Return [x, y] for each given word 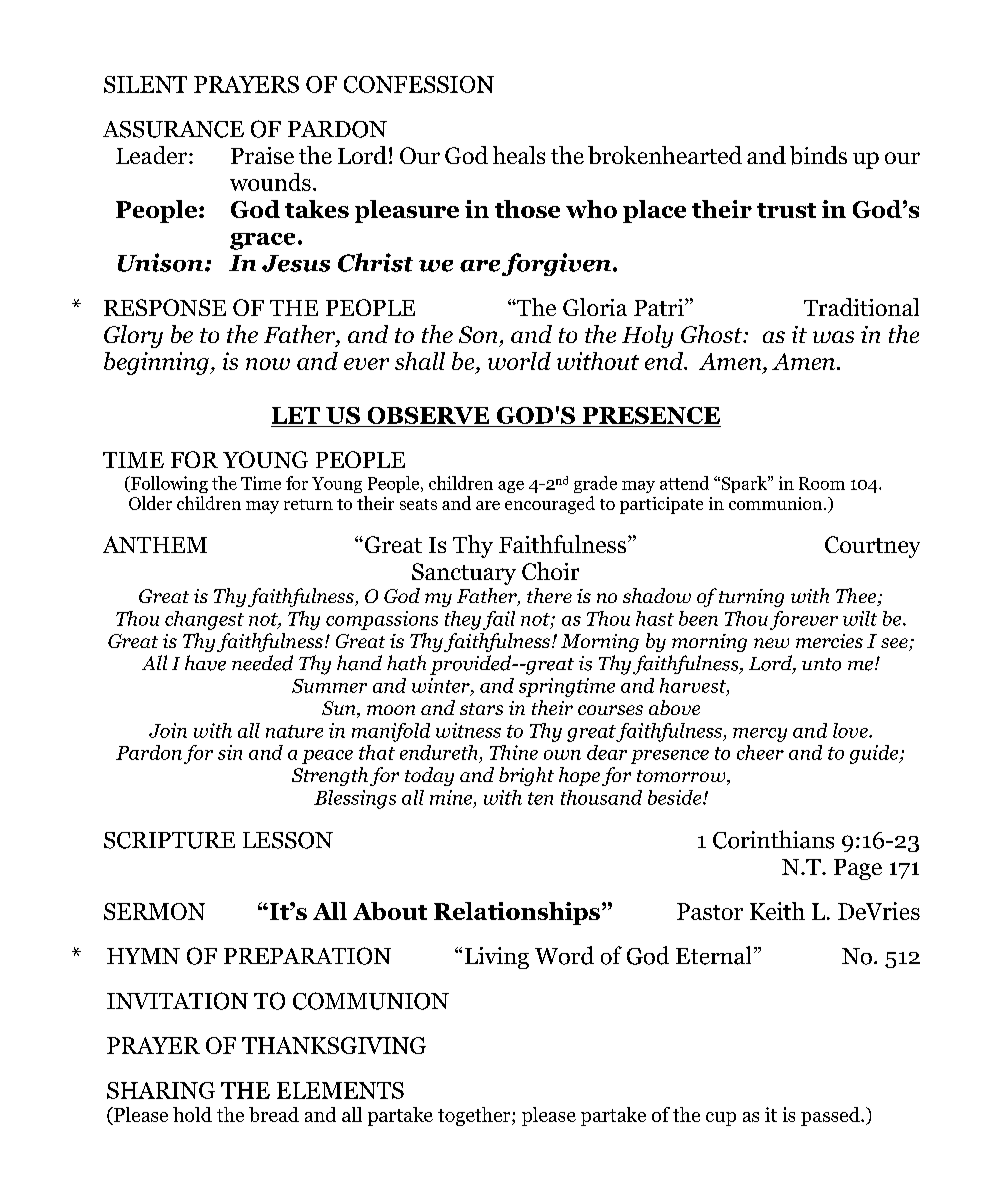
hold [192, 1114]
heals [519, 155]
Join [168, 730]
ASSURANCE [173, 129]
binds [818, 155]
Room [822, 483]
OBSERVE [428, 415]
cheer [760, 752]
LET [296, 415]
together [475, 1116]
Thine [514, 752]
